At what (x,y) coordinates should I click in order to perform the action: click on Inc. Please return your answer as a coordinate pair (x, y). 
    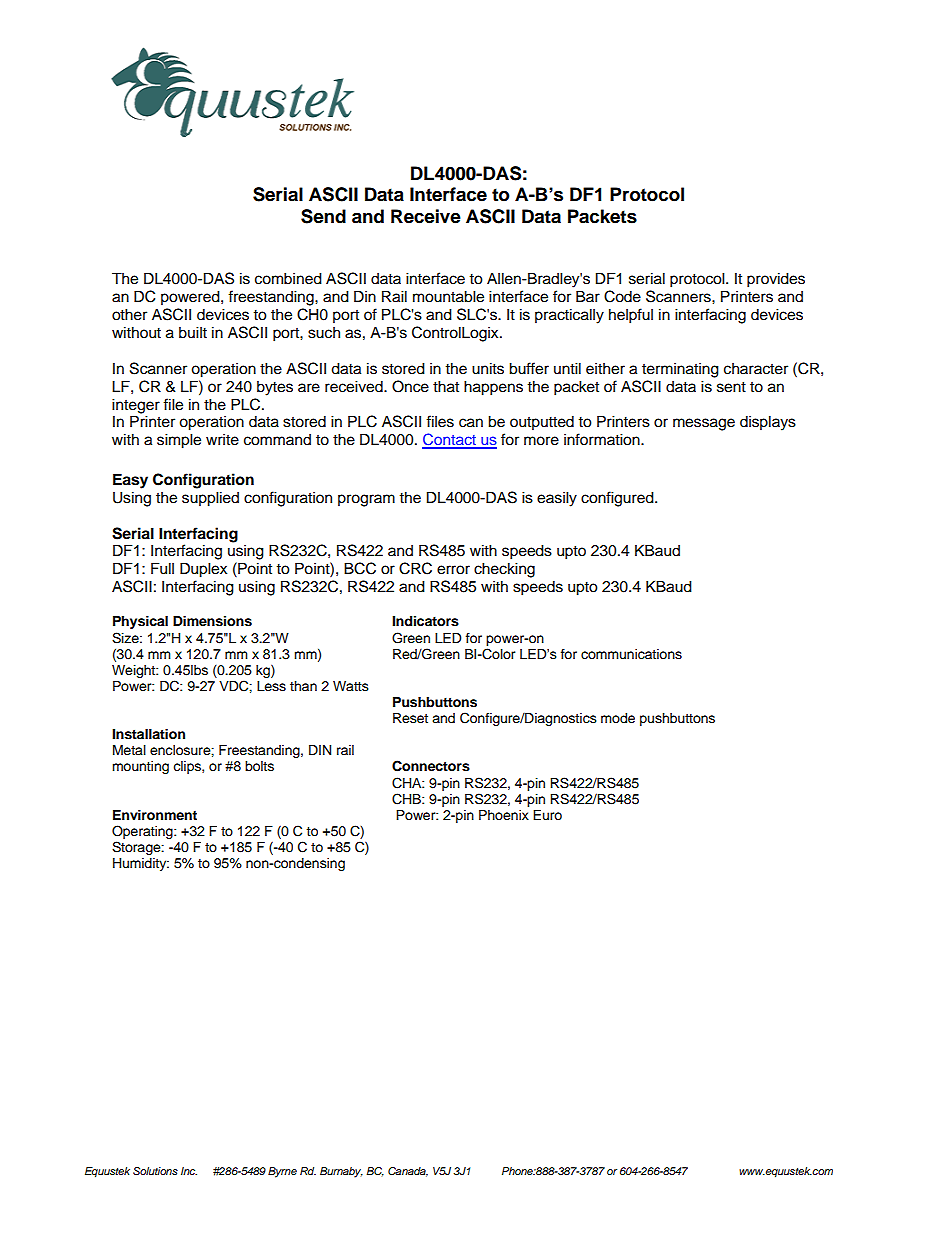
    Looking at the image, I should click on (189, 1171).
